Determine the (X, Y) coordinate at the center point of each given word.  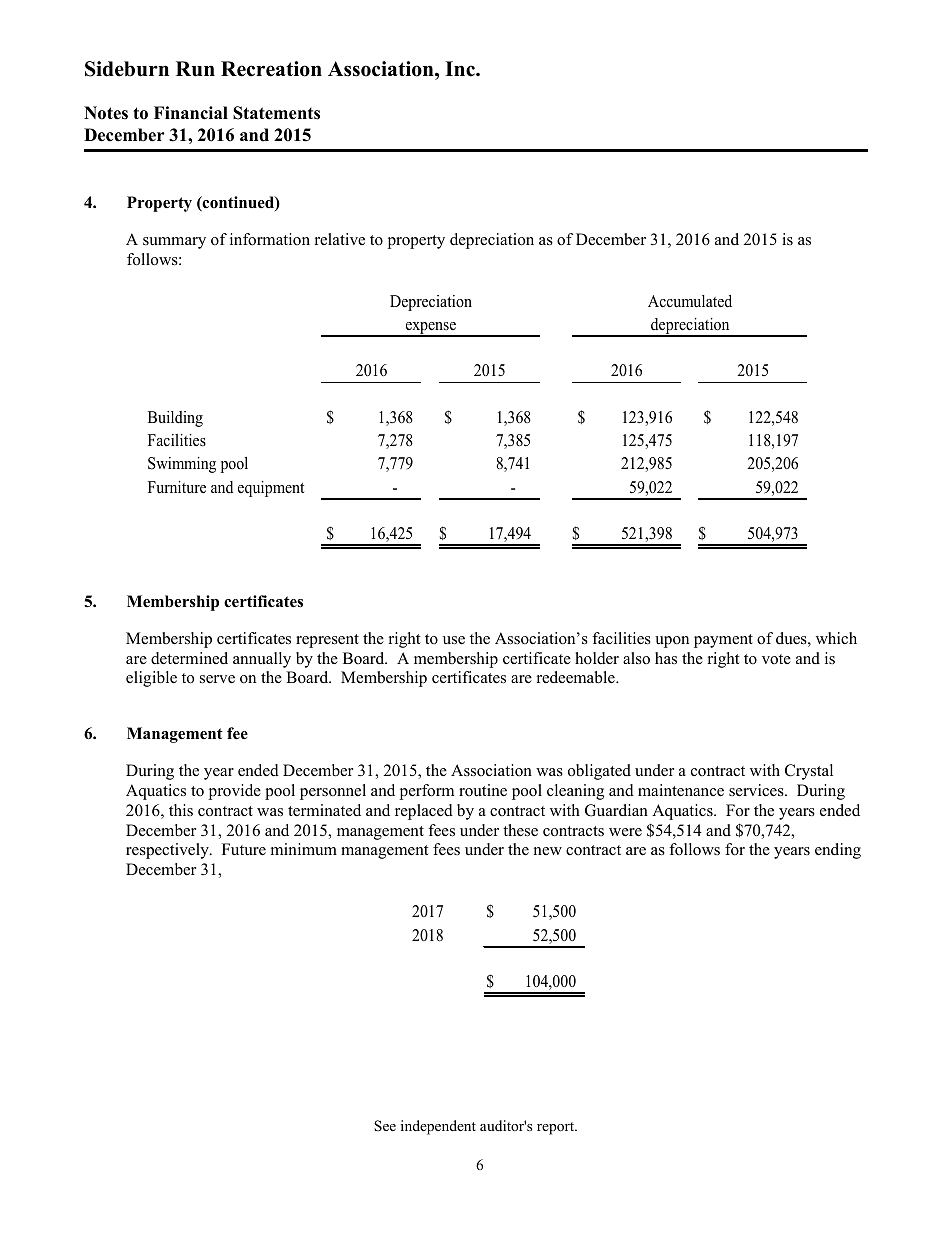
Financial (191, 113)
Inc (461, 69)
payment (723, 641)
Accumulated (690, 301)
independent (438, 1127)
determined (189, 658)
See (385, 1126)
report (557, 1128)
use (454, 640)
